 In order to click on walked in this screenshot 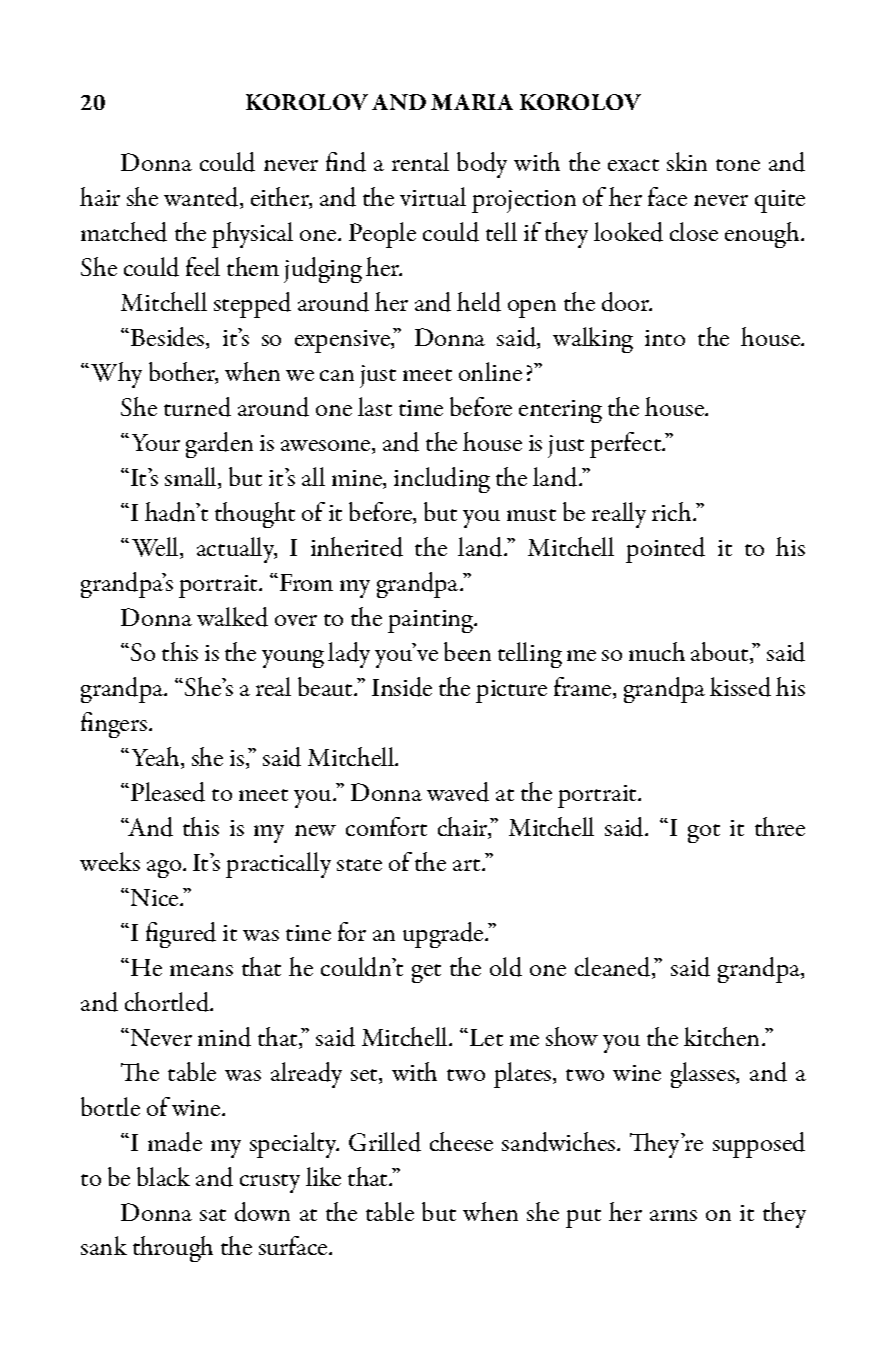, I will do `click(232, 617)`.
